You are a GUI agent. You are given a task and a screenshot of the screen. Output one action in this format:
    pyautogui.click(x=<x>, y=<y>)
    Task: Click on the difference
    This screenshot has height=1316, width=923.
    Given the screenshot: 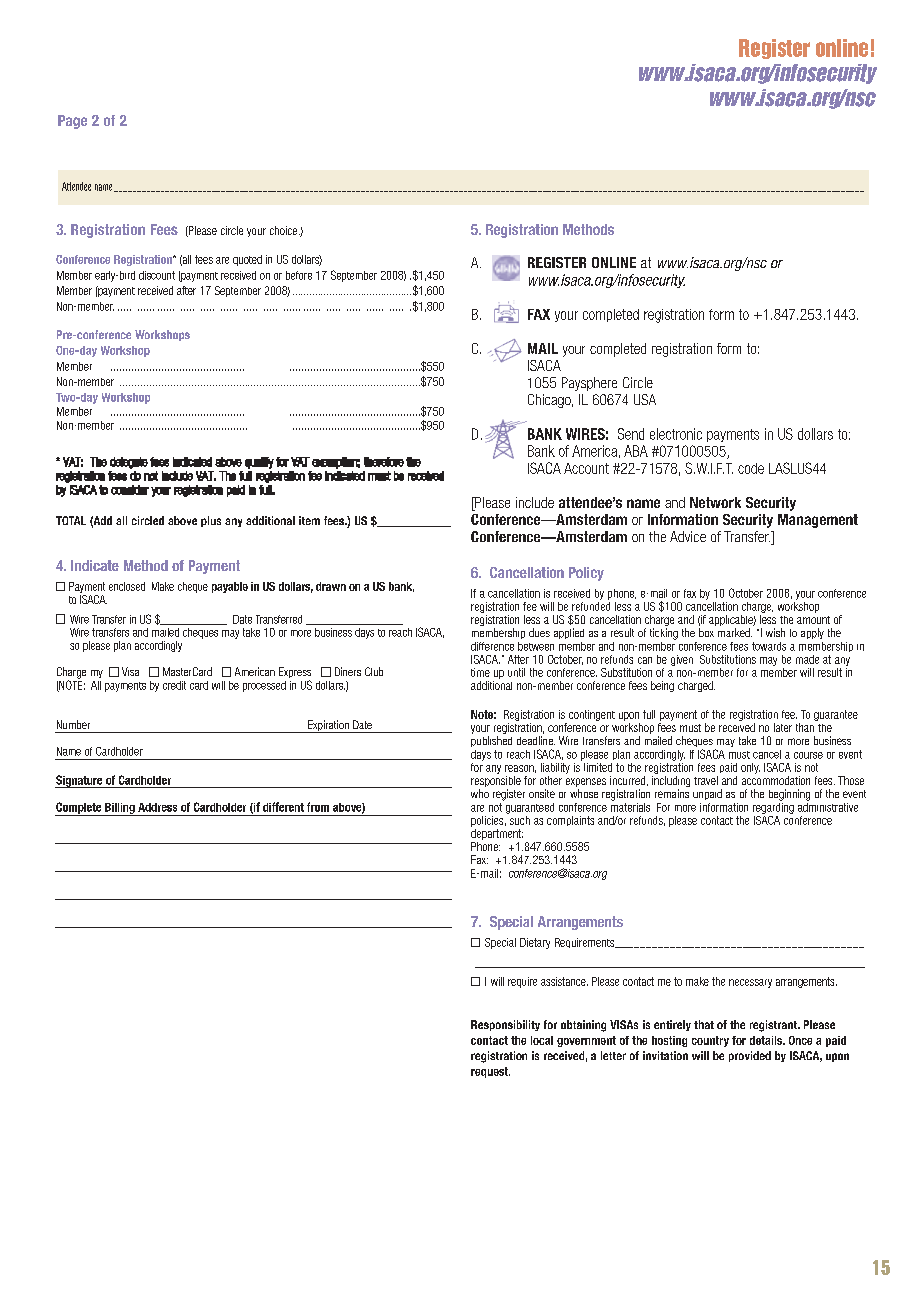 What is the action you would take?
    pyautogui.click(x=492, y=646)
